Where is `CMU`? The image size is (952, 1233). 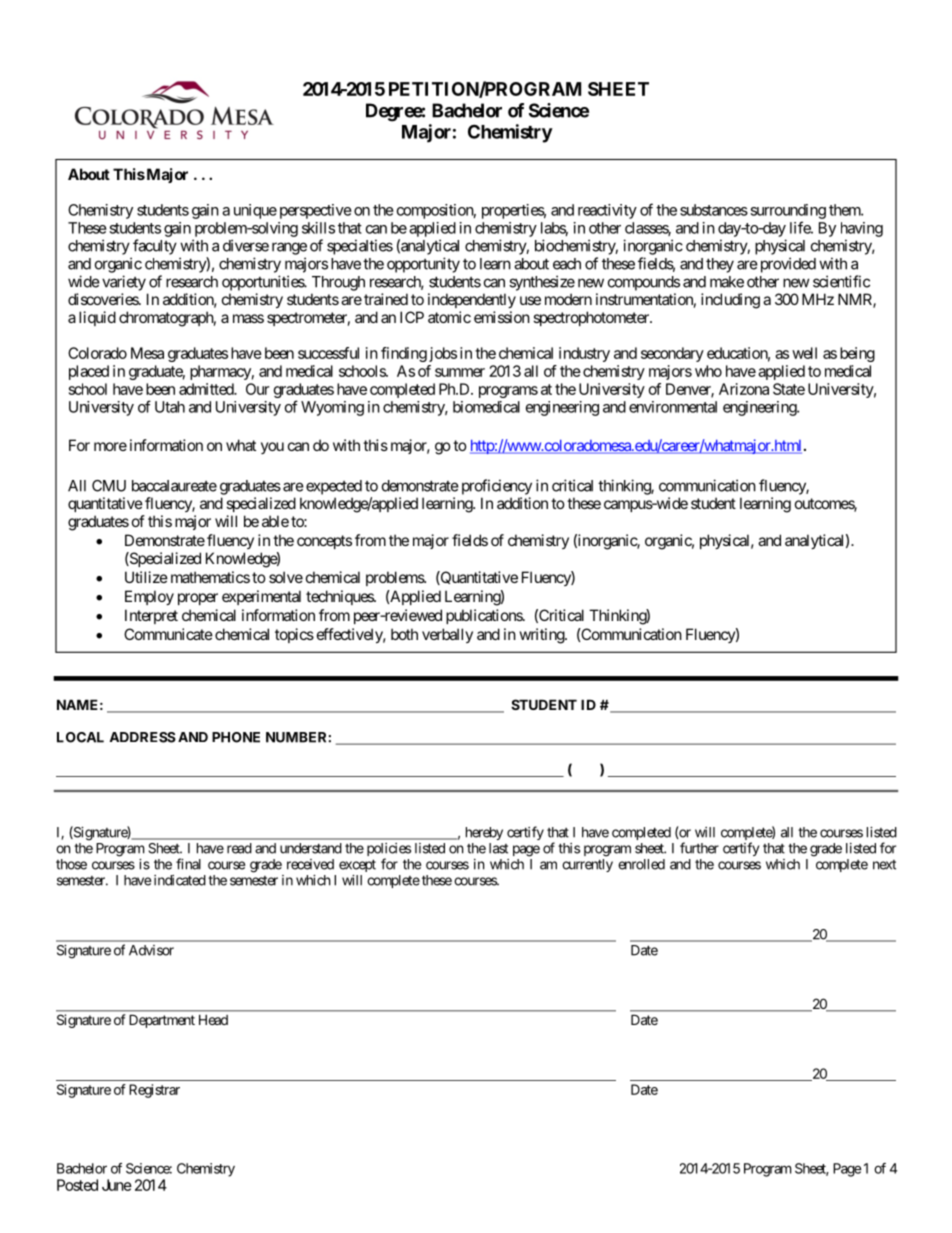
CMU is located at coordinates (109, 486).
